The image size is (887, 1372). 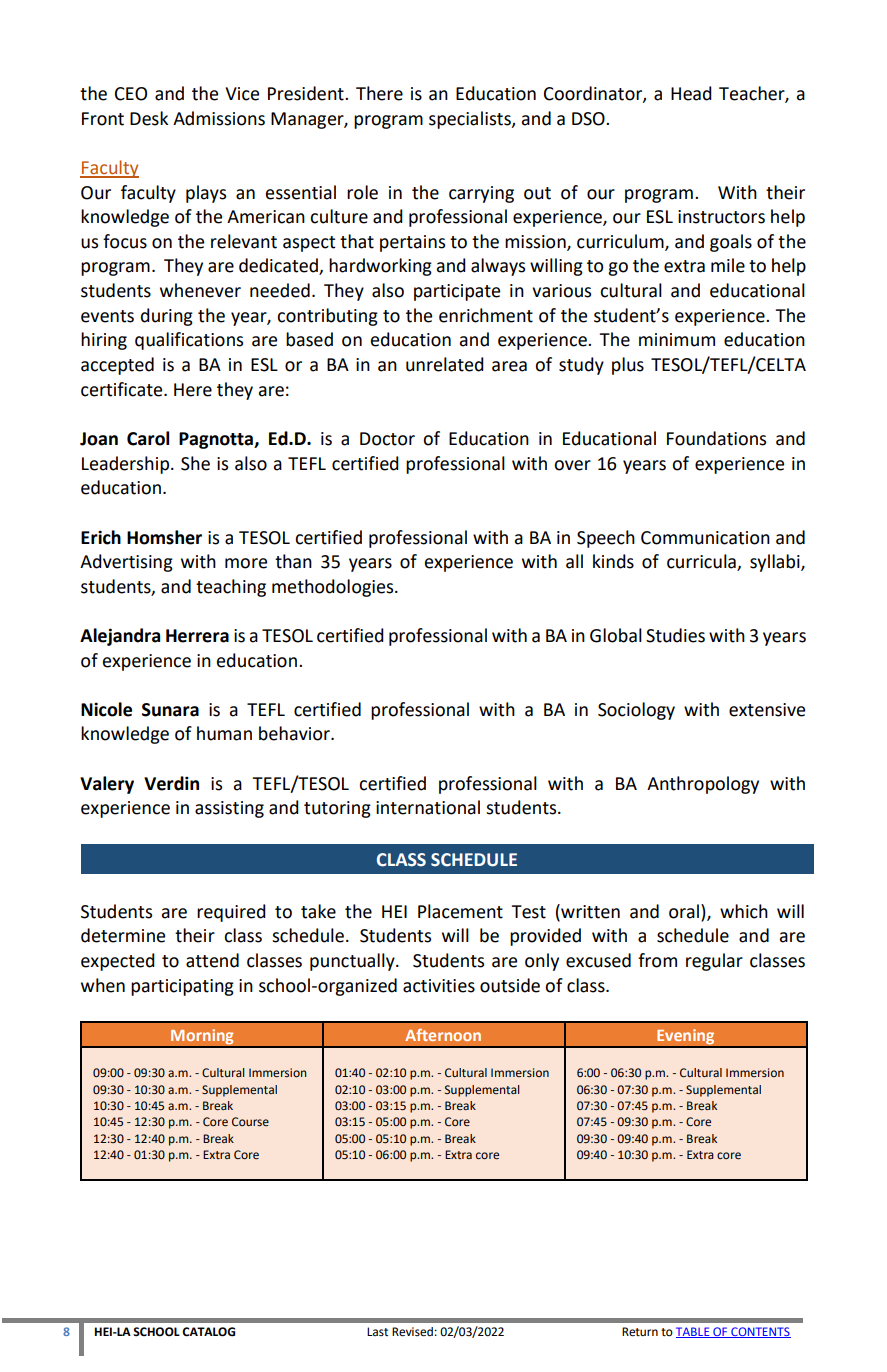 I want to click on Head, so click(x=691, y=93).
